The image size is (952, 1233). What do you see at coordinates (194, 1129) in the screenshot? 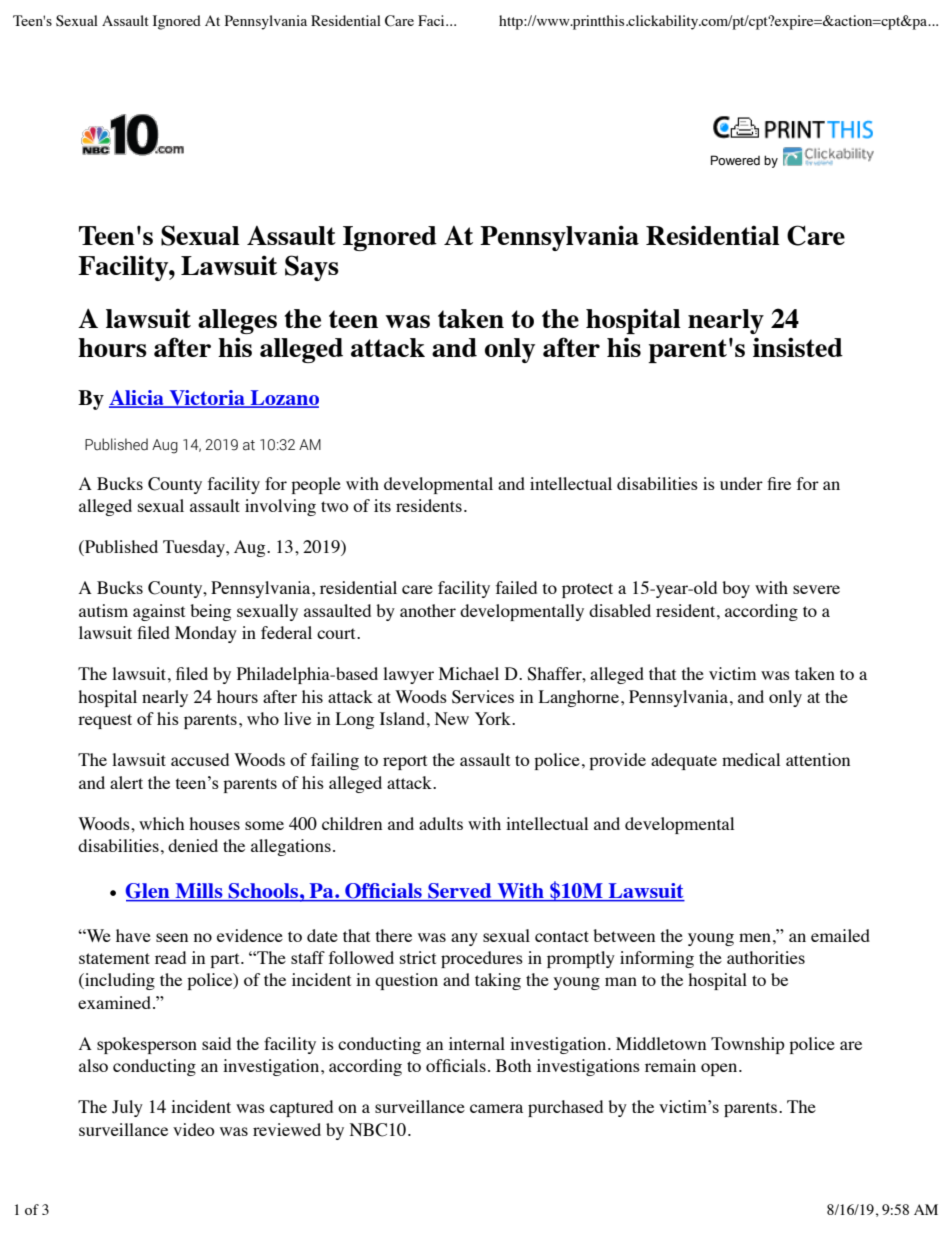
I see `video` at bounding box center [194, 1129].
